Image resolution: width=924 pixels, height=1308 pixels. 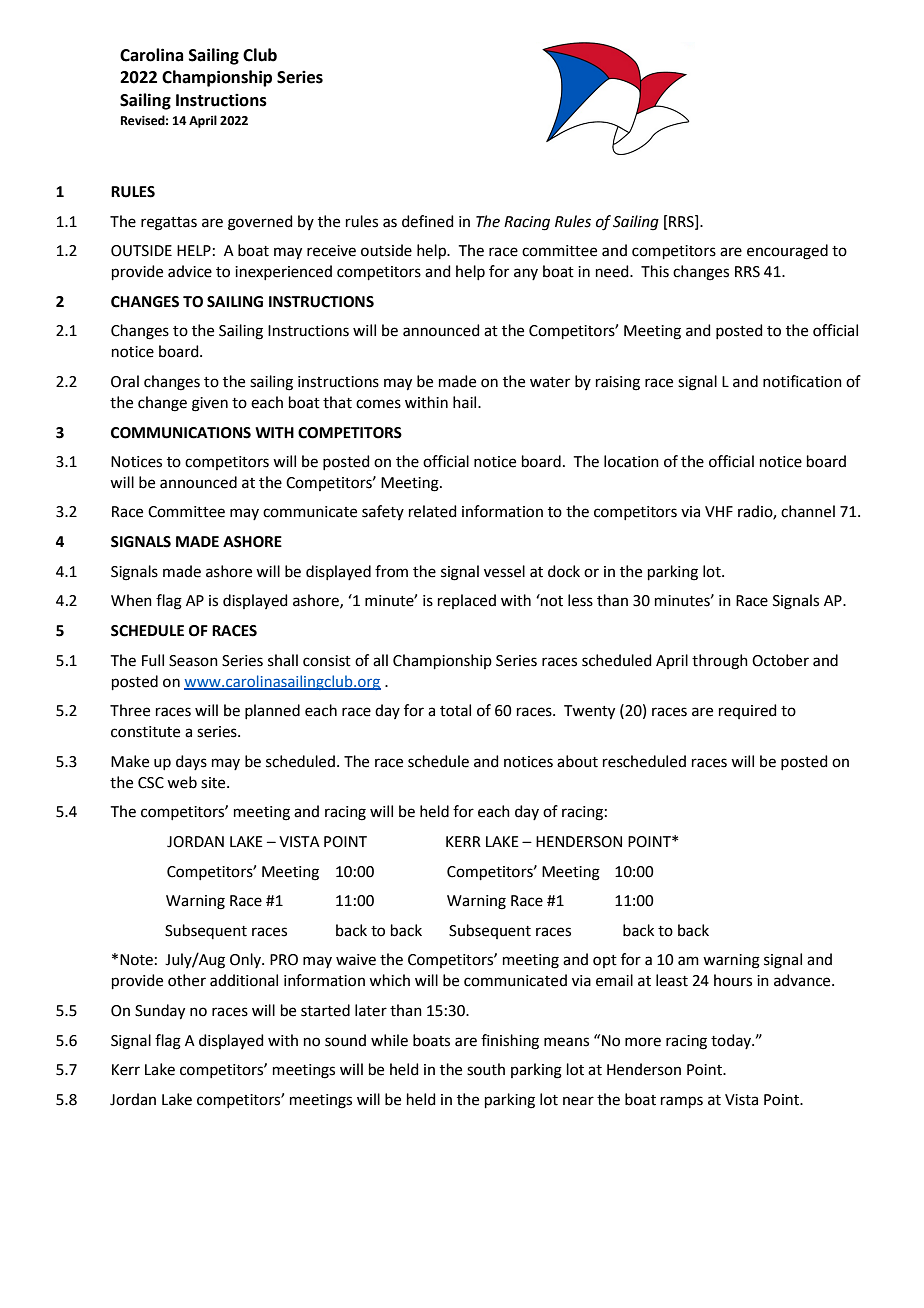 What do you see at coordinates (160, 1012) in the screenshot?
I see `Sunday` at bounding box center [160, 1012].
